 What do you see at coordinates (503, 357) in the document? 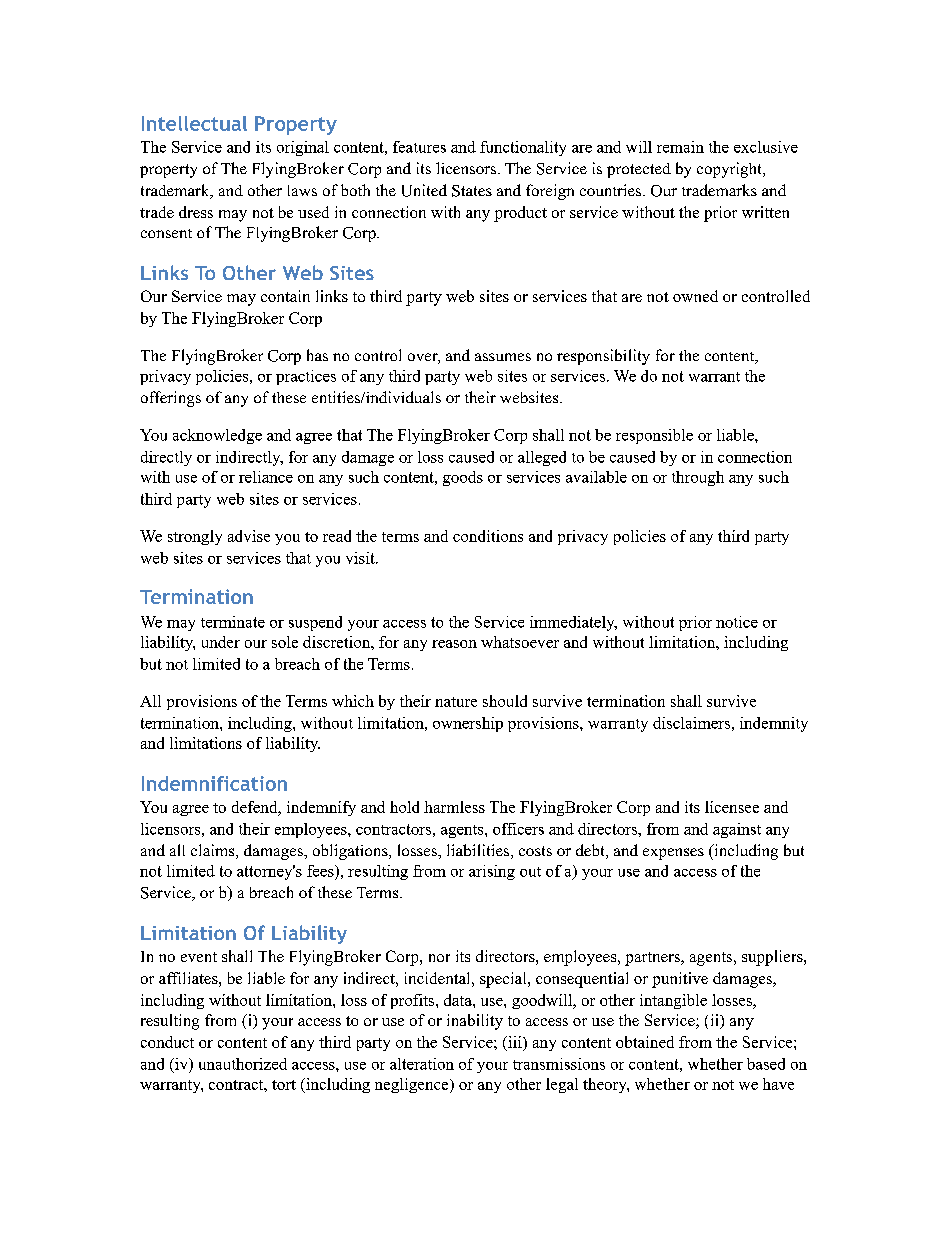
I see `assumes` at bounding box center [503, 357].
